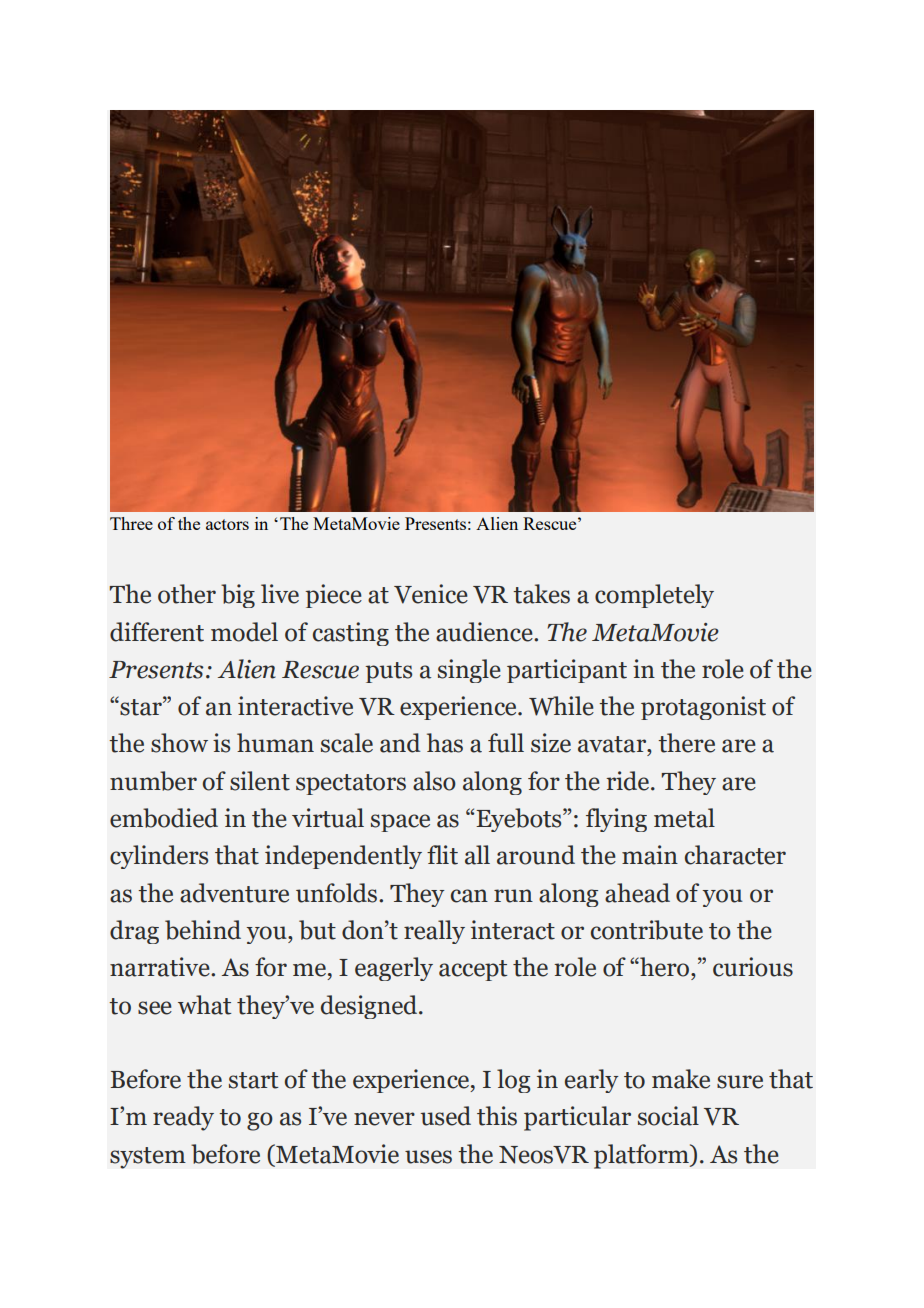 The image size is (924, 1308). Describe the element at coordinates (428, 1157) in the page. I see `uses` at that location.
